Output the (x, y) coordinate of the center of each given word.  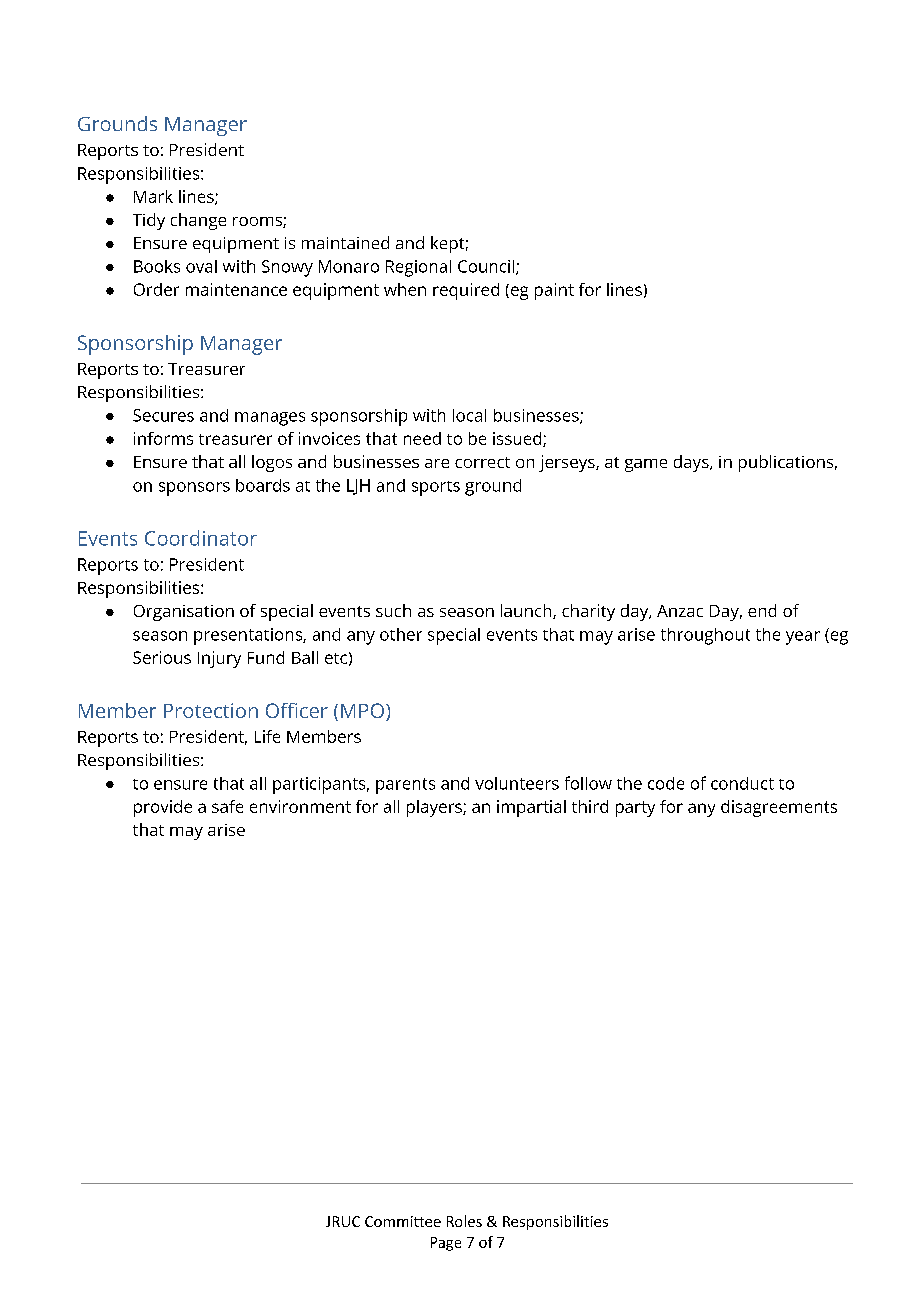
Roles (464, 1221)
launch (527, 611)
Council (487, 267)
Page (446, 1244)
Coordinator (201, 538)
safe (227, 806)
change (198, 221)
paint (554, 291)
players (435, 808)
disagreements (779, 808)
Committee (403, 1221)
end (762, 610)
